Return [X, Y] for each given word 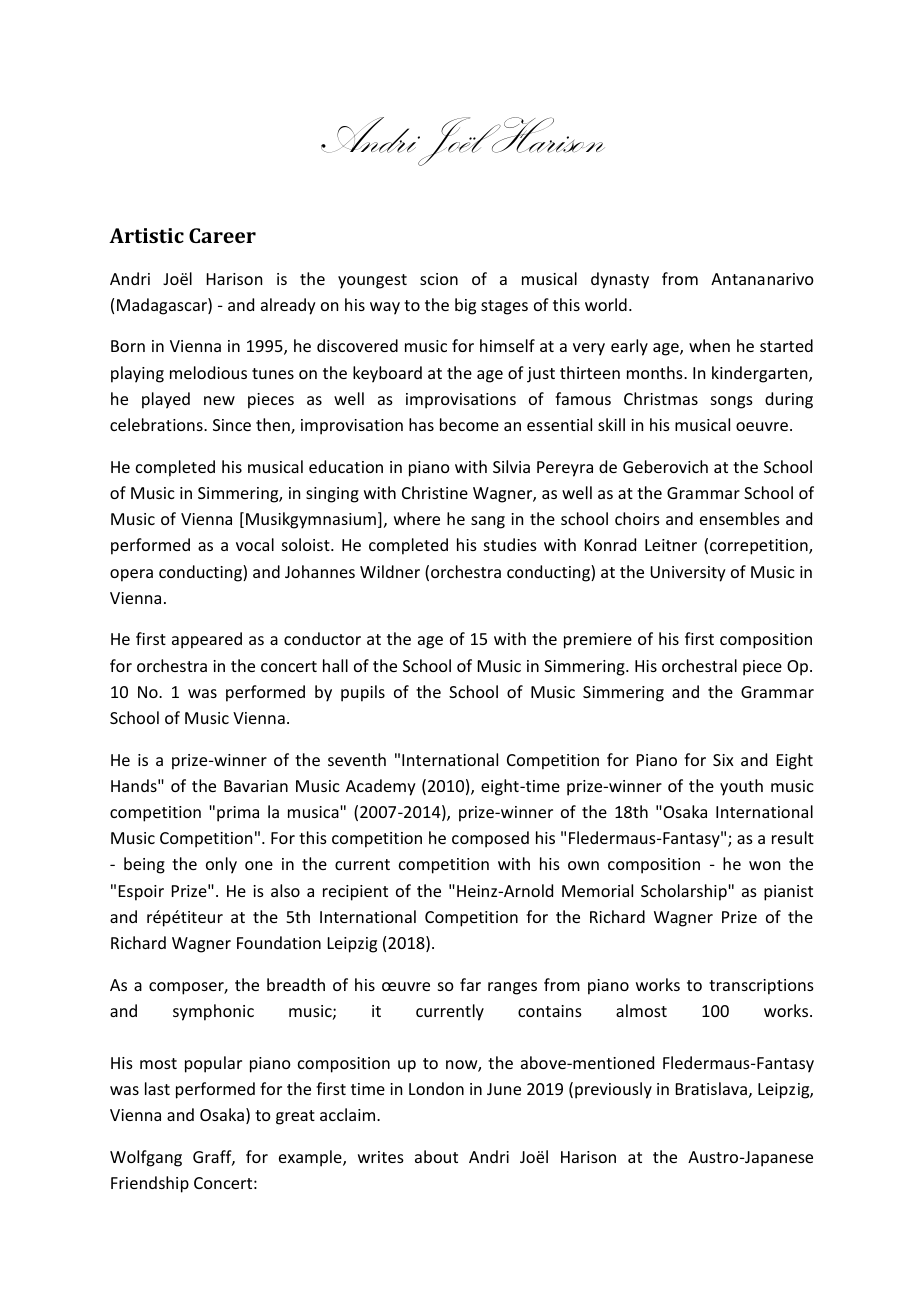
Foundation [279, 942]
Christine [435, 492]
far [470, 984]
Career [222, 235]
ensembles [740, 518]
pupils [363, 693]
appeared [207, 640]
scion [439, 279]
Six [723, 760]
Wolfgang [146, 1158]
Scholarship [685, 892]
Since [232, 425]
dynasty [620, 280]
